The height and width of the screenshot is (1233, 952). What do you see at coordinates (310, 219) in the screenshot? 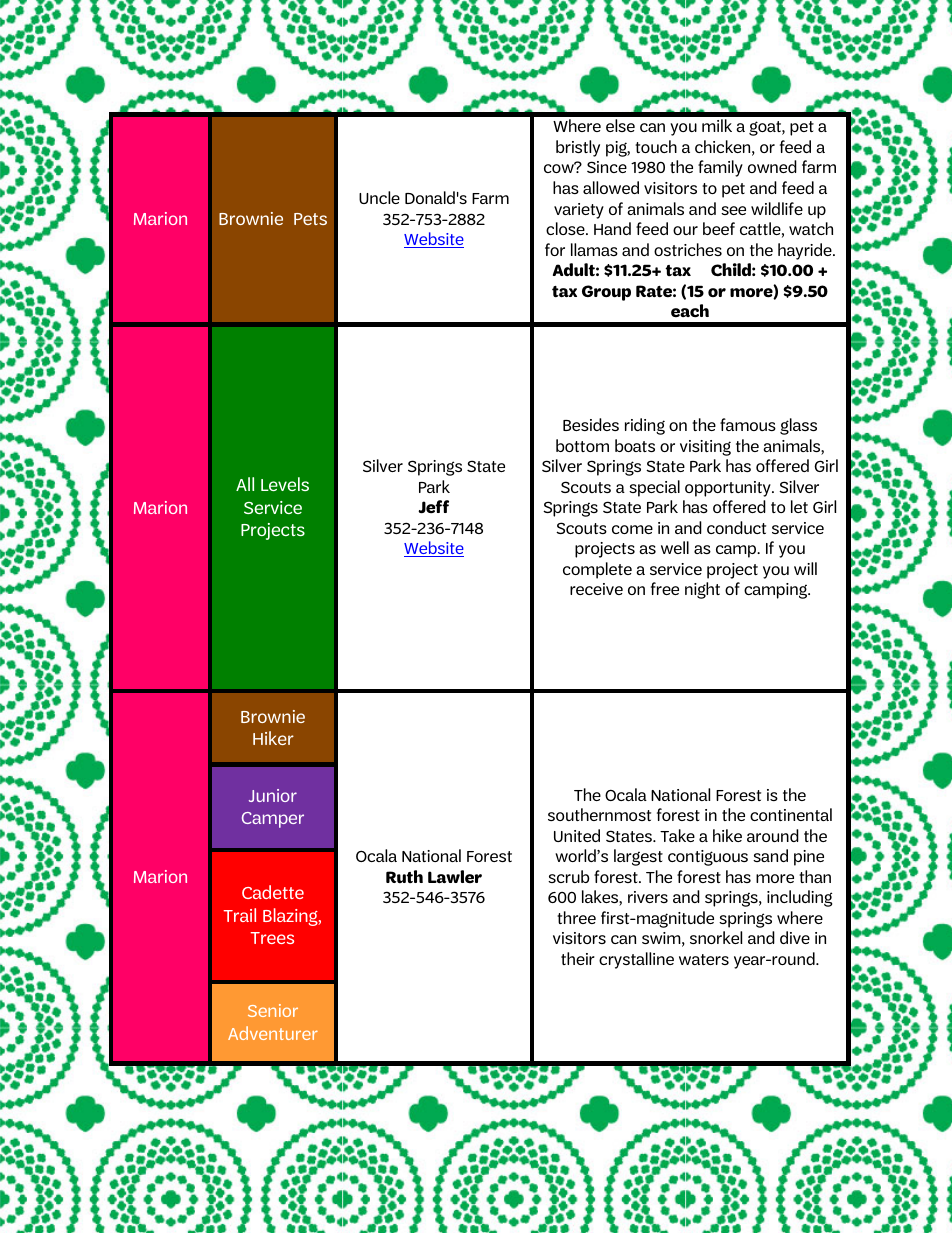
I see `Pets` at bounding box center [310, 219].
